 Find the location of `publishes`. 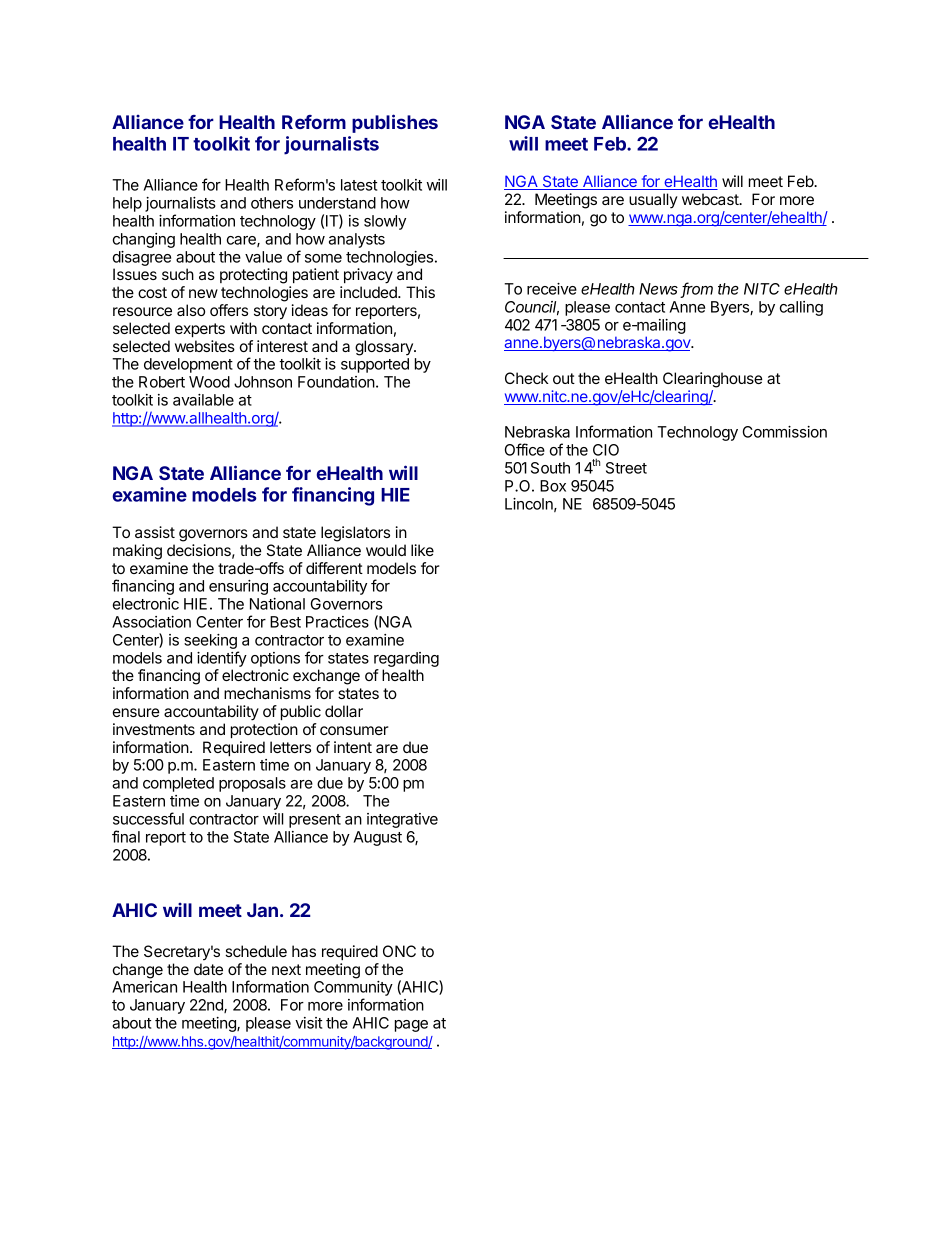

publishes is located at coordinates (395, 123).
